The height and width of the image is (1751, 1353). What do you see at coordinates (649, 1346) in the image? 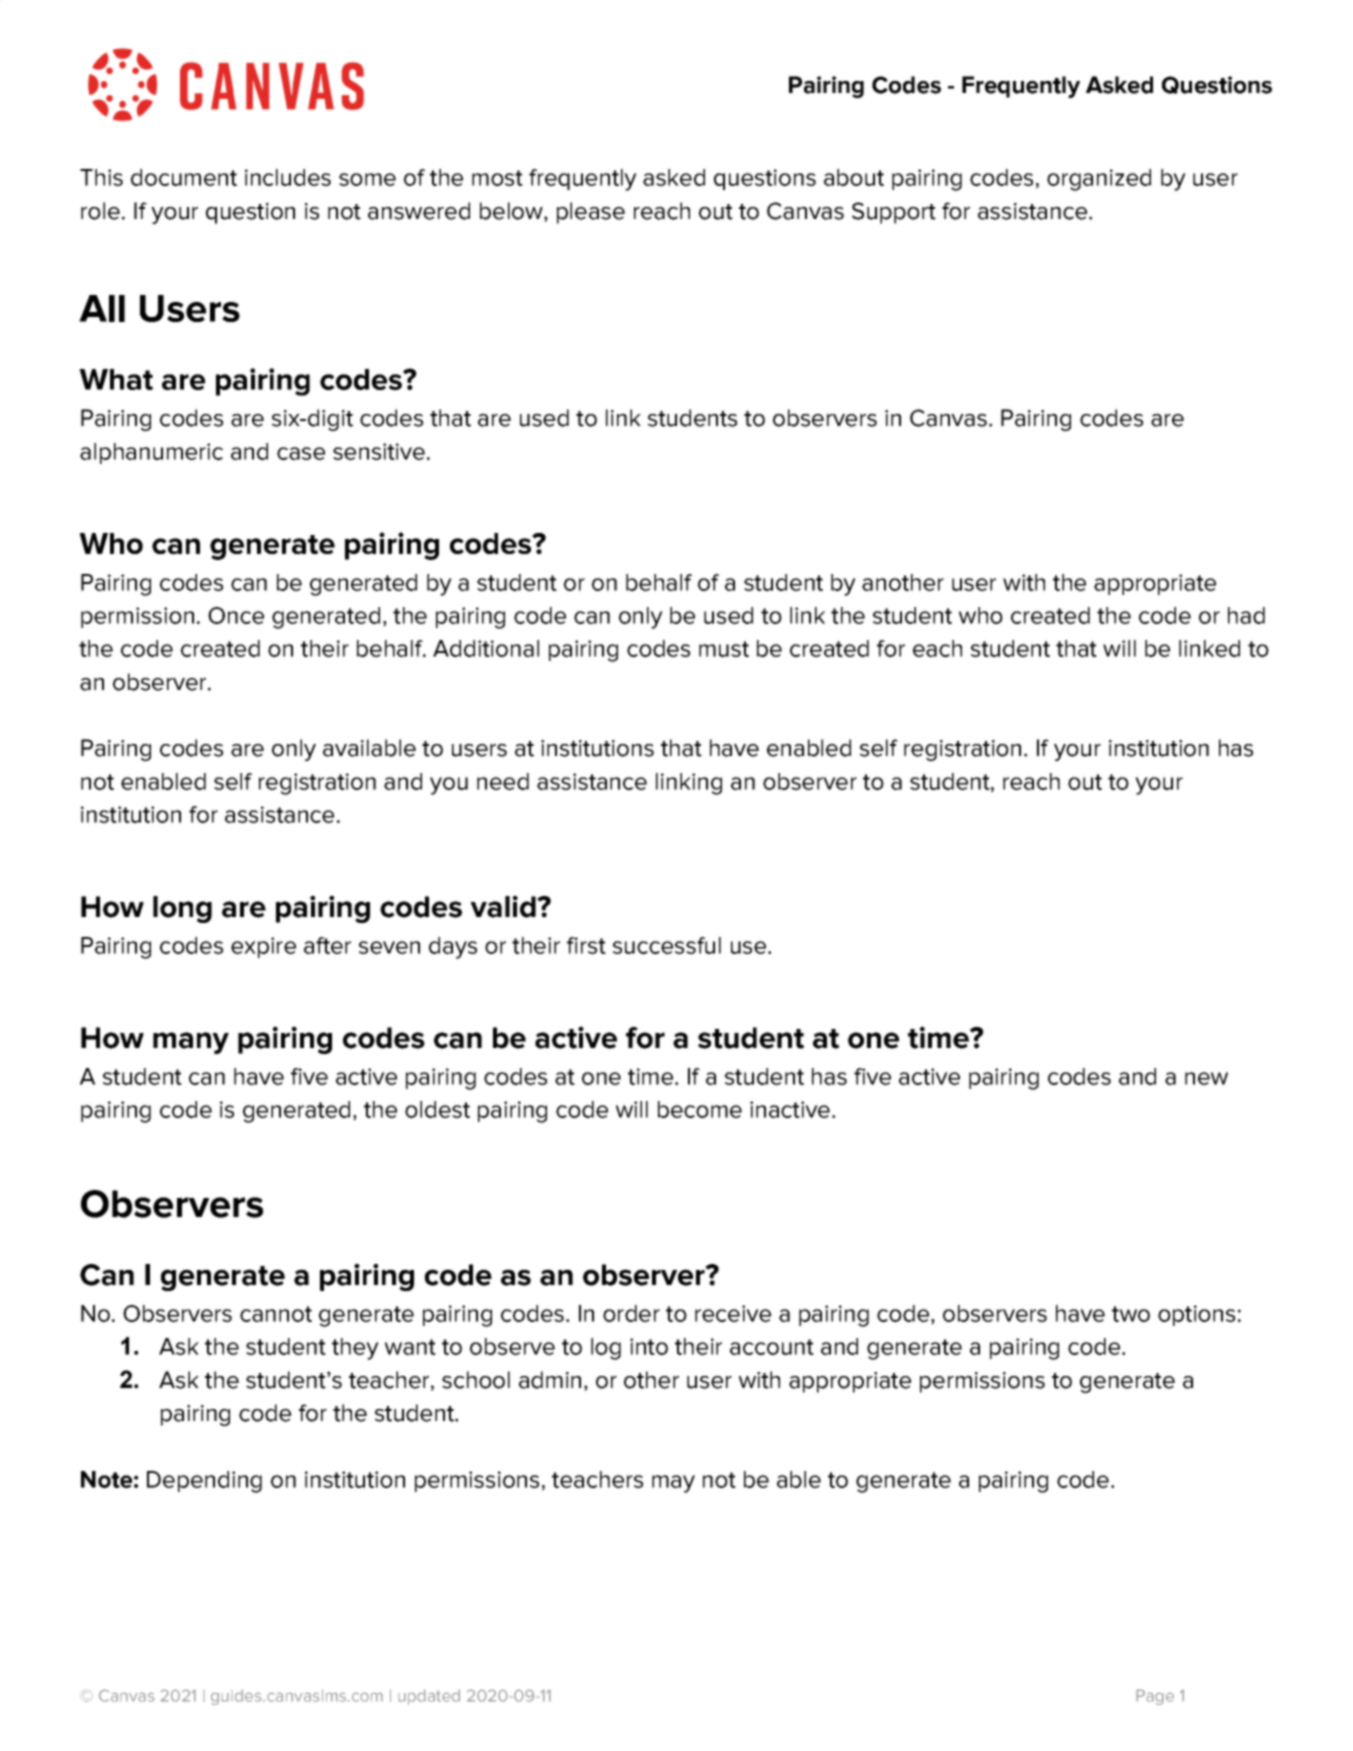
I see `into` at bounding box center [649, 1346].
